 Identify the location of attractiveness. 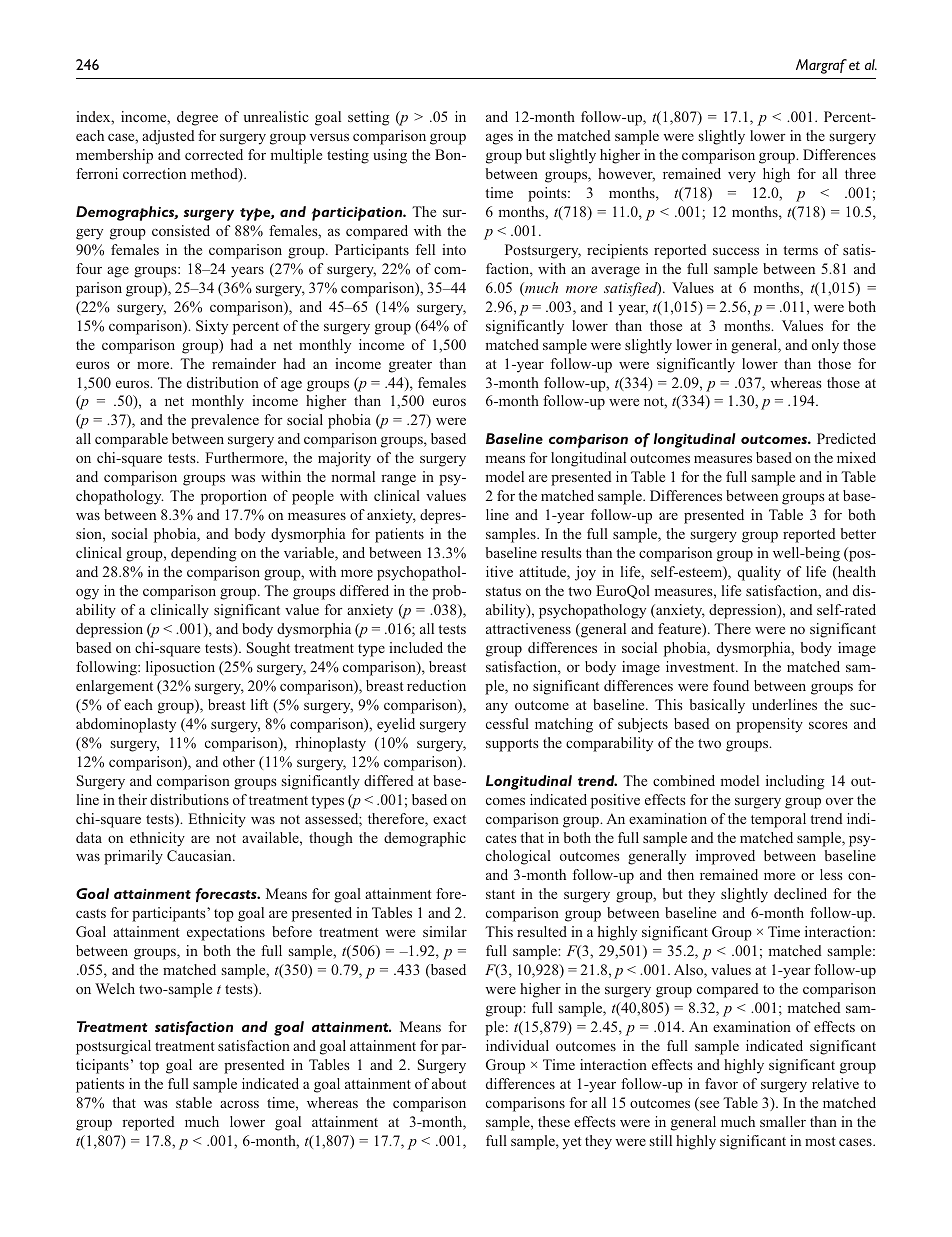
(528, 628).
